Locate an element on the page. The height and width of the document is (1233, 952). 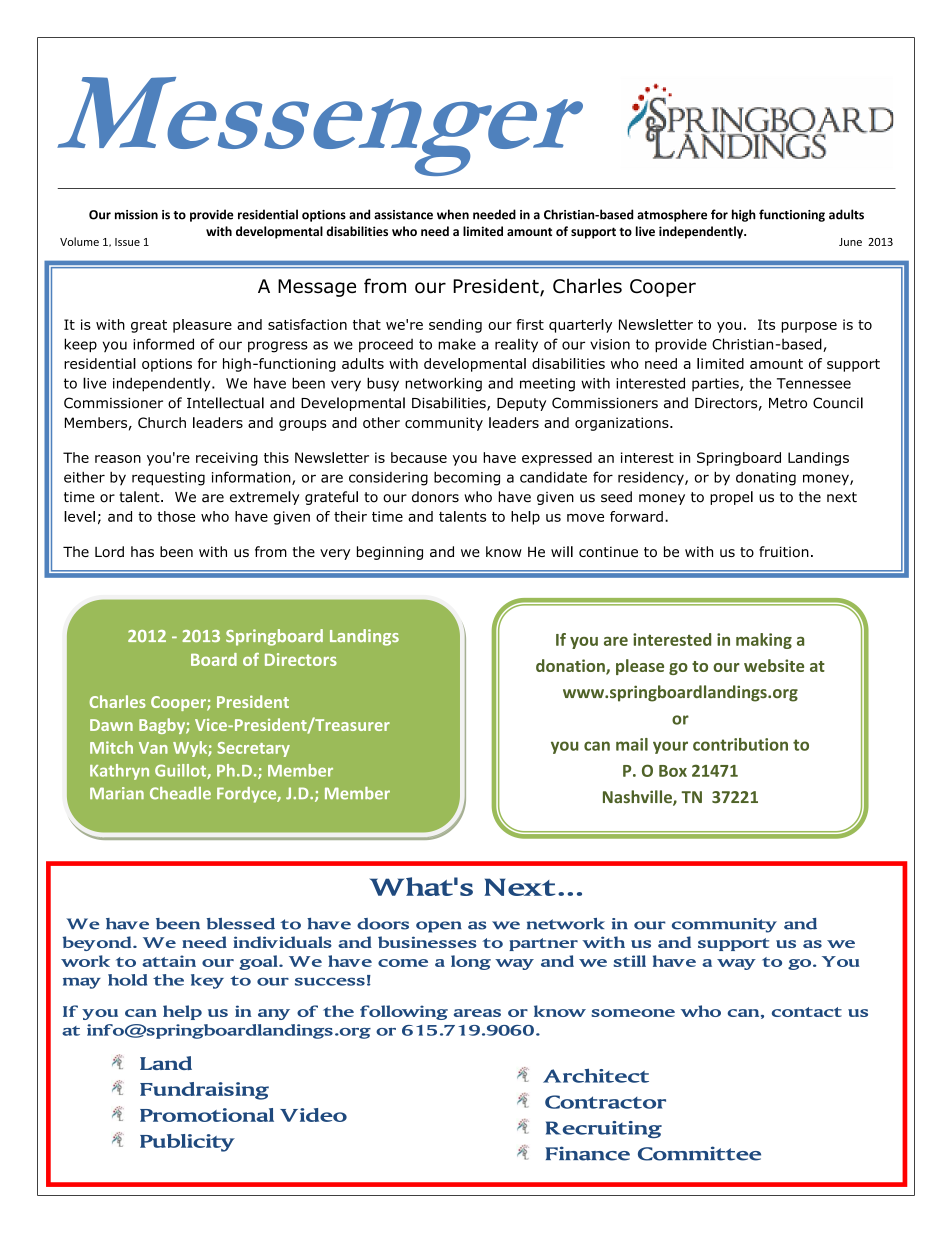
Finance is located at coordinates (587, 1153).
